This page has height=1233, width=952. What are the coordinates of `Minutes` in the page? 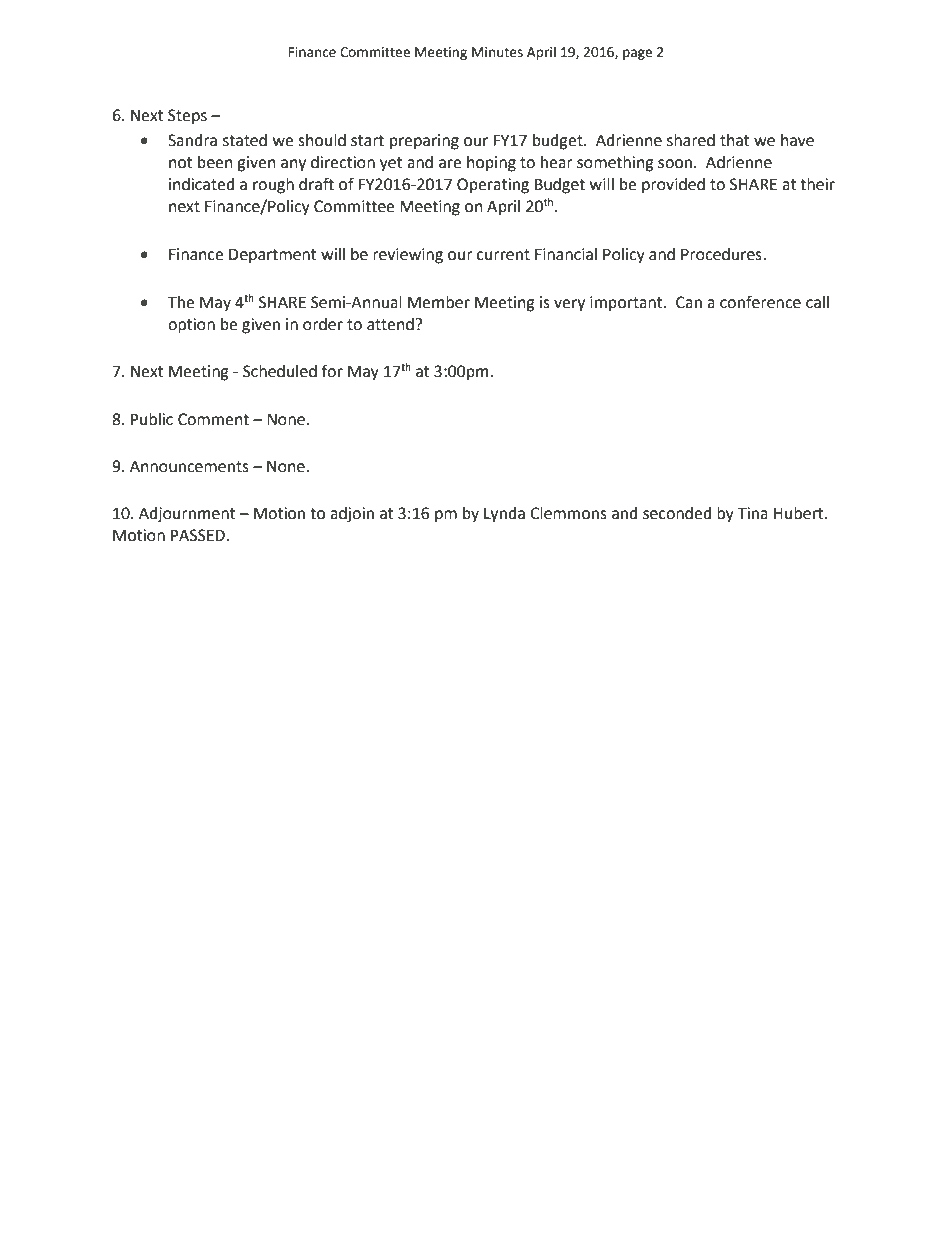 It's located at (497, 52).
